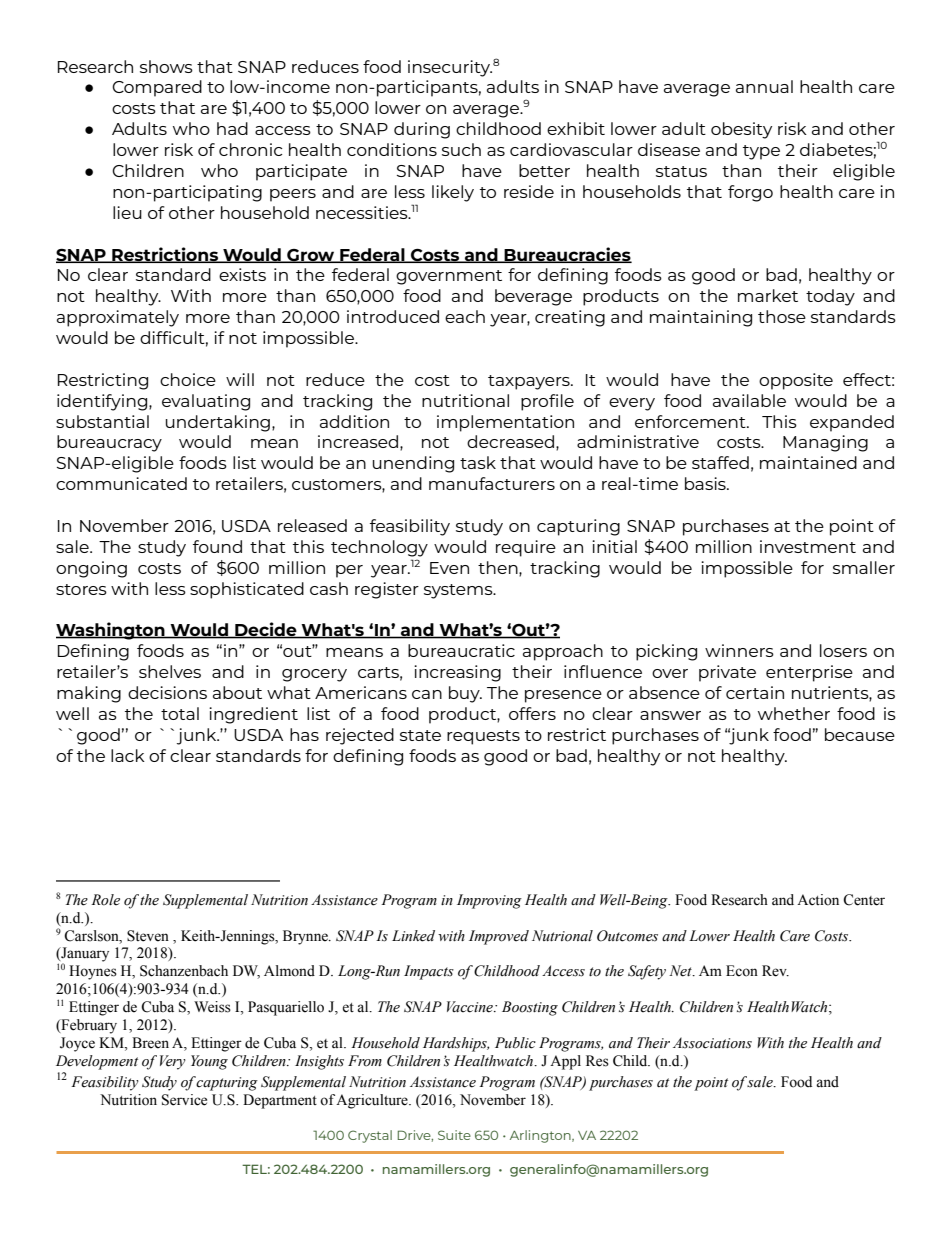 The width and height of the page is (952, 1233). I want to click on Service, so click(184, 1100).
